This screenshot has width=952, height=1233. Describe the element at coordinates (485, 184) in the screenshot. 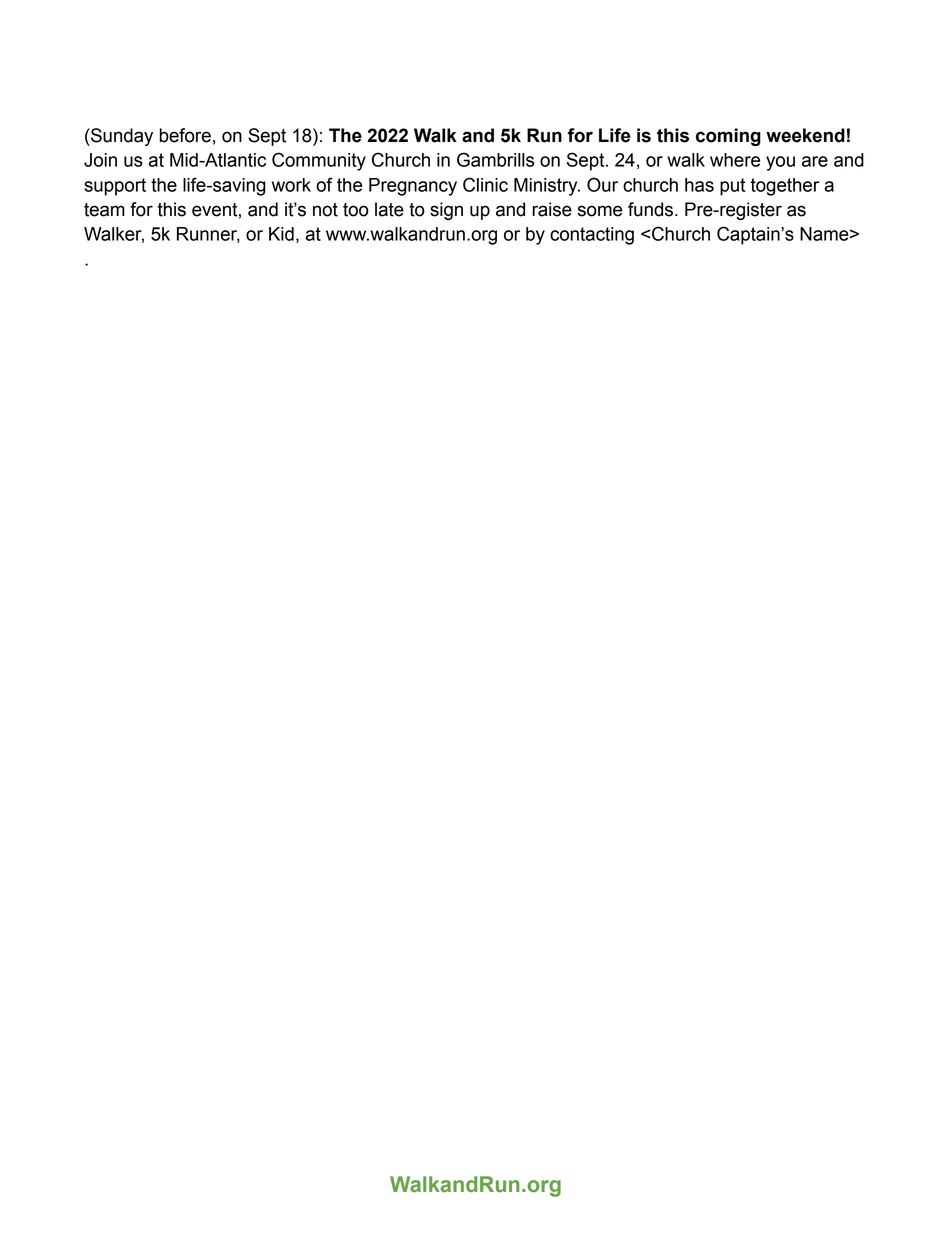

I see `Clinic` at that location.
